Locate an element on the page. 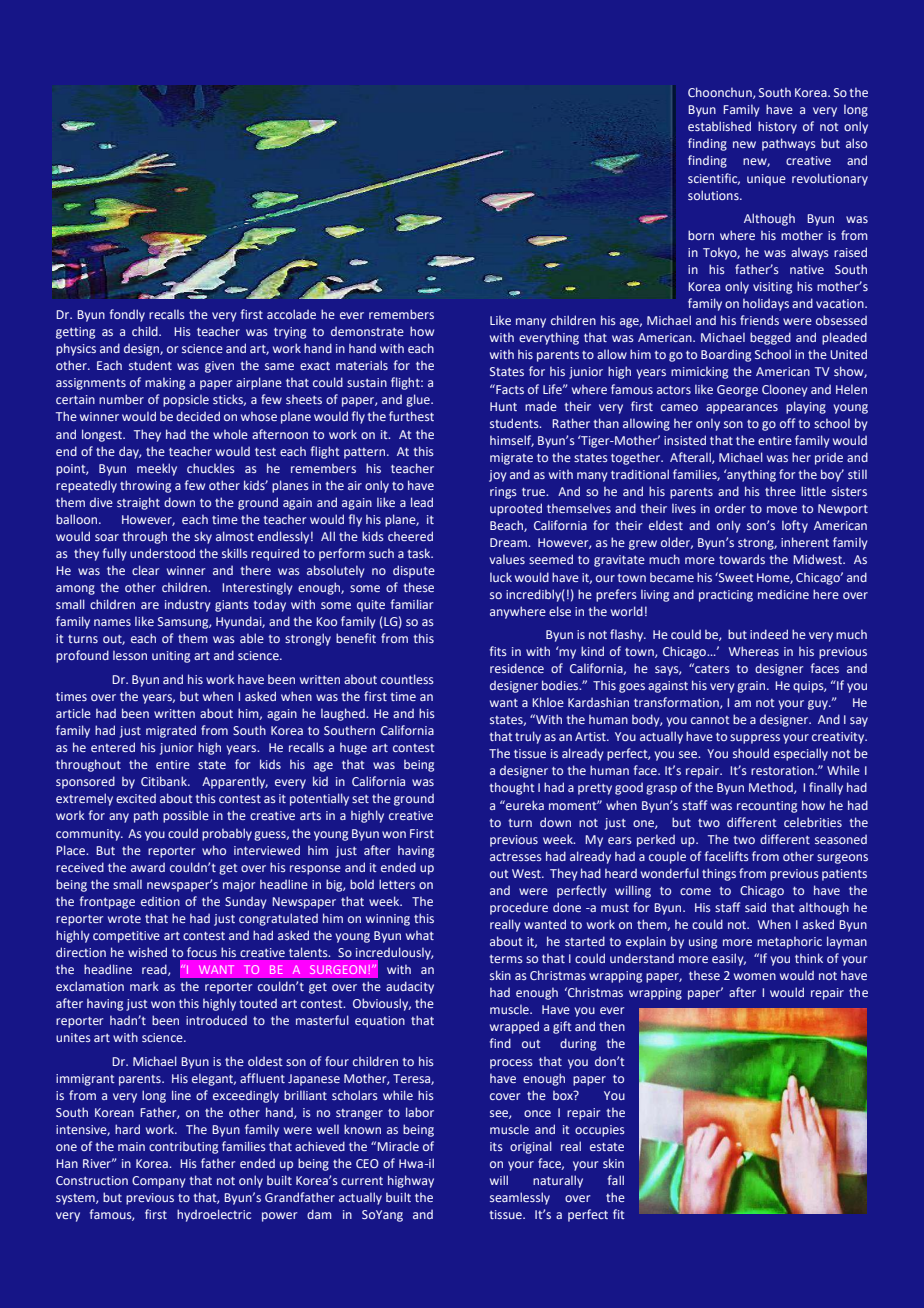 The image size is (924, 1308). appearances is located at coordinates (742, 409).
